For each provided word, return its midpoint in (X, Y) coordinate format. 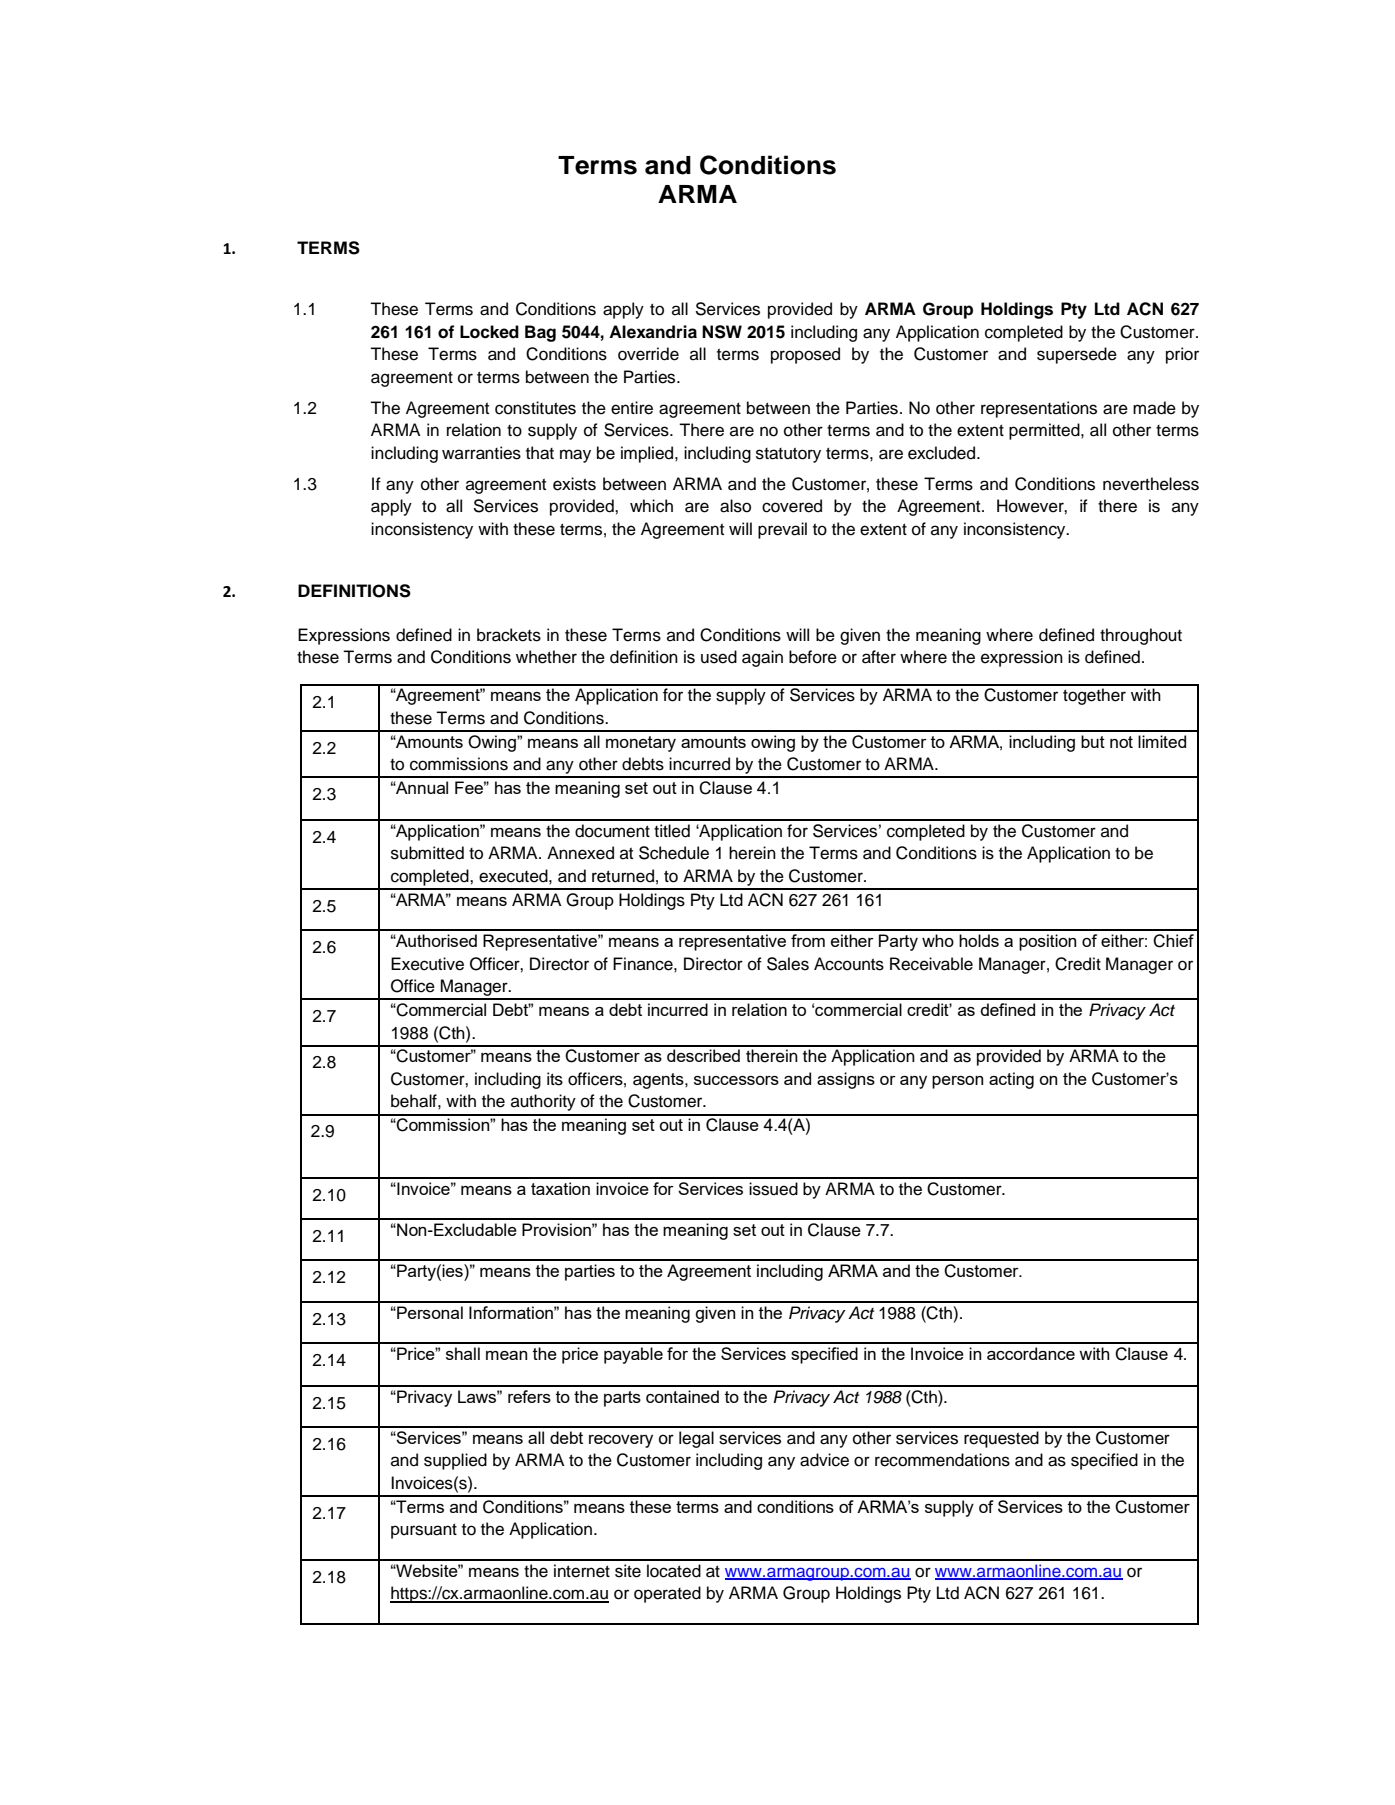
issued (773, 1189)
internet (582, 1571)
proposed (805, 355)
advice (824, 1460)
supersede (1077, 355)
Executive (427, 964)
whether (546, 657)
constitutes (535, 408)
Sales (788, 964)
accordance (1031, 1353)
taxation (560, 1188)
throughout (1141, 636)
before (813, 657)
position (1047, 942)
